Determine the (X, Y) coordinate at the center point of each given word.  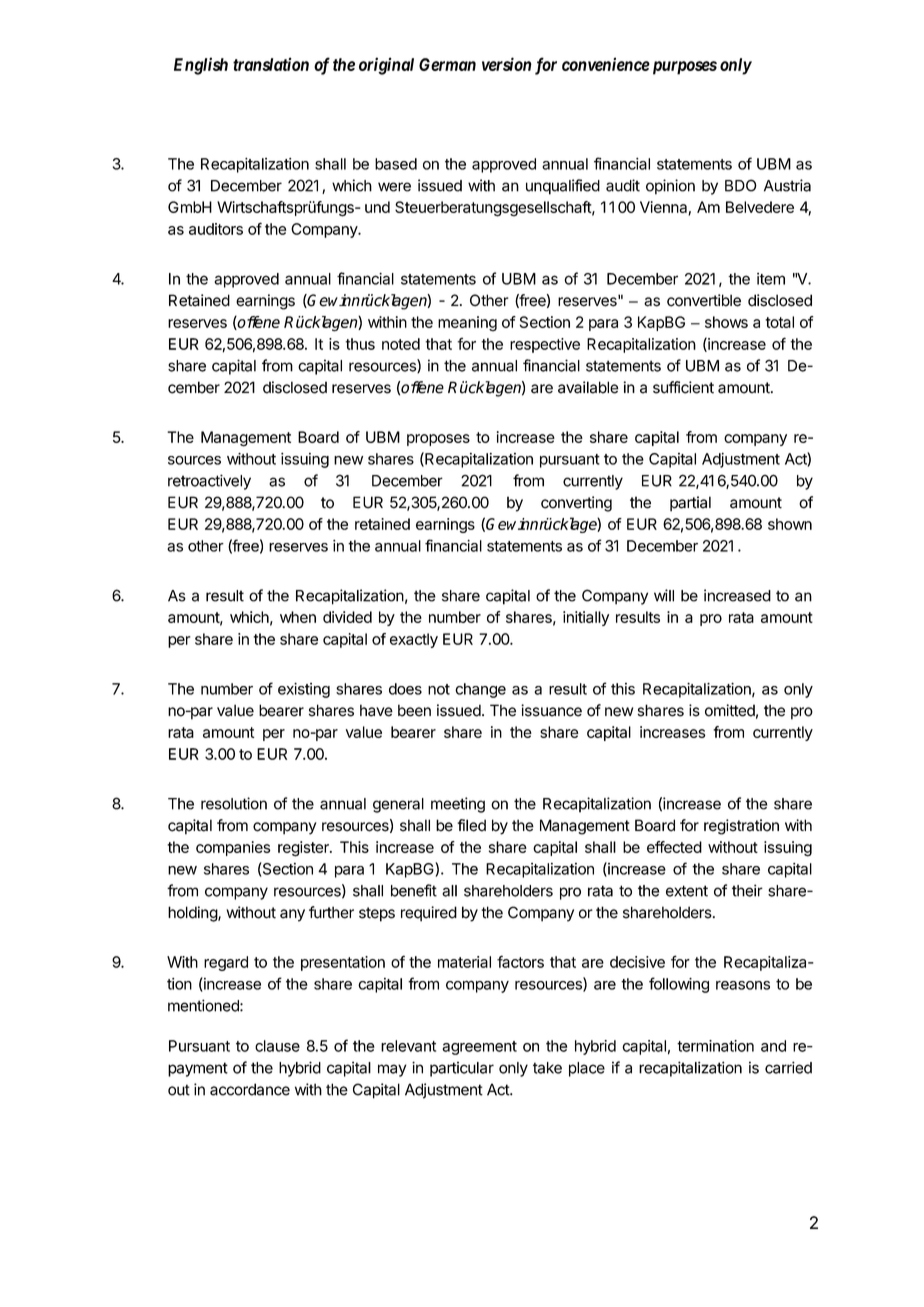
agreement (479, 1048)
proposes (438, 440)
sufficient (683, 387)
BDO (741, 185)
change (480, 690)
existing (304, 690)
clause (277, 1046)
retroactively (209, 482)
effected (674, 847)
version (507, 64)
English (201, 66)
